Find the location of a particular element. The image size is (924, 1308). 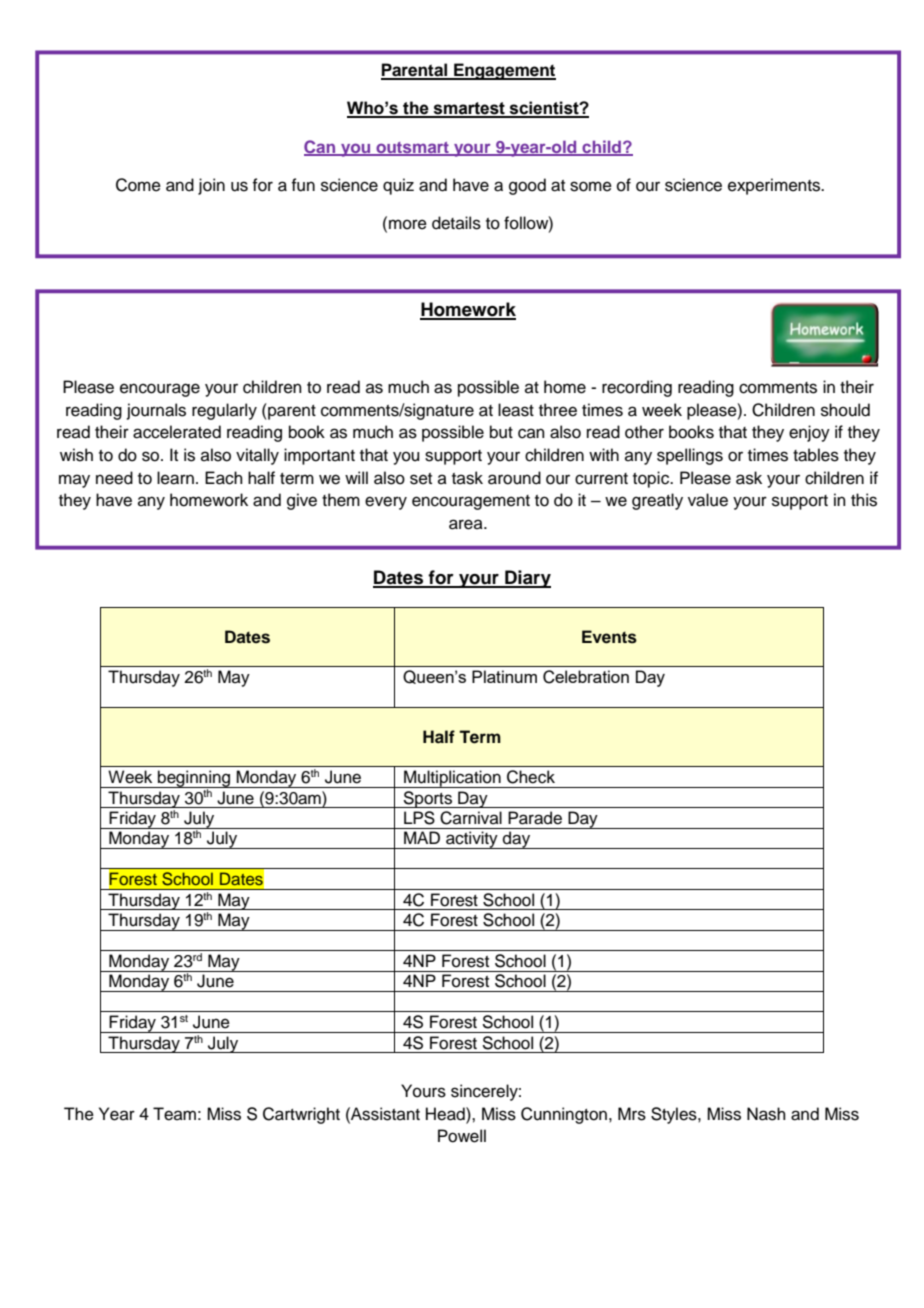

Team is located at coordinates (174, 1114).
